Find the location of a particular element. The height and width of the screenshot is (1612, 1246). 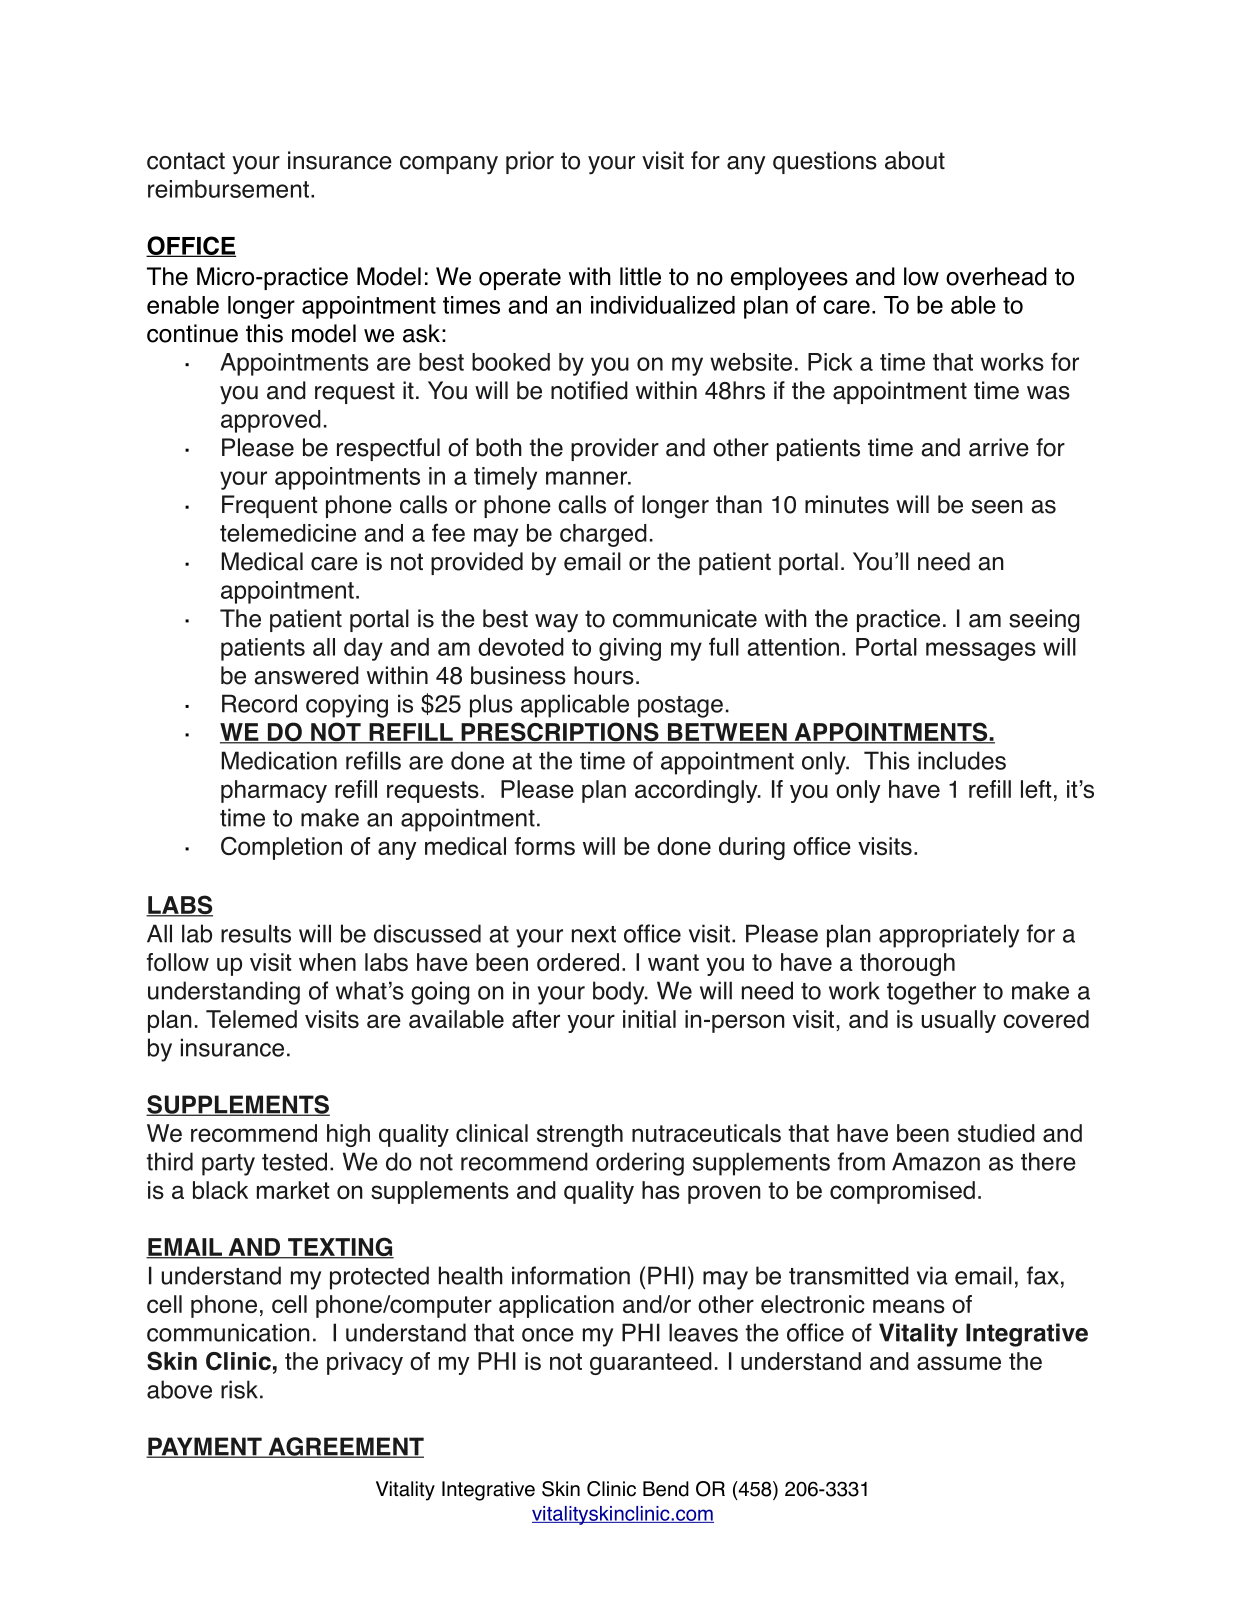

about is located at coordinates (915, 160).
